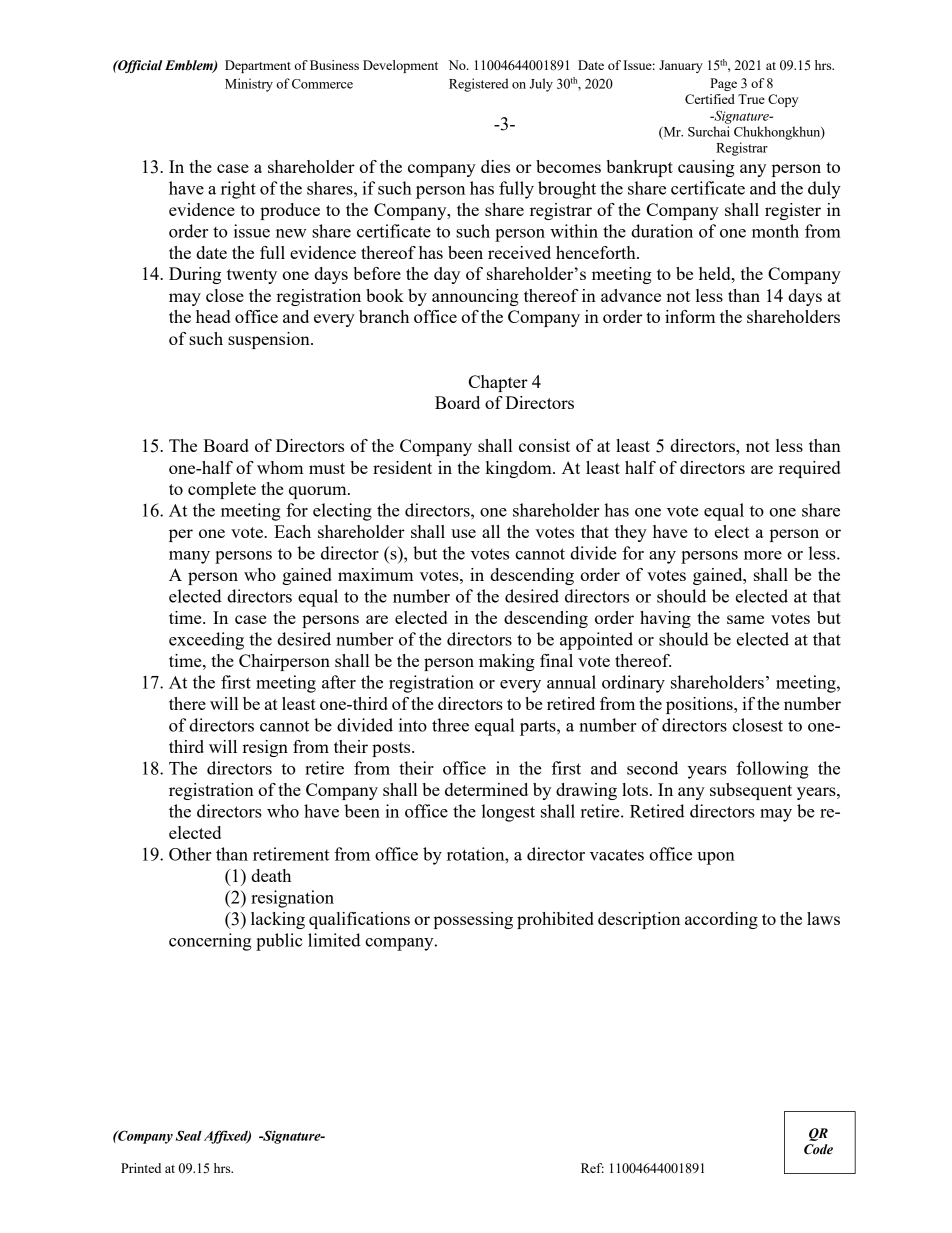  Describe the element at coordinates (818, 1149) in the document. I see `Code` at that location.
